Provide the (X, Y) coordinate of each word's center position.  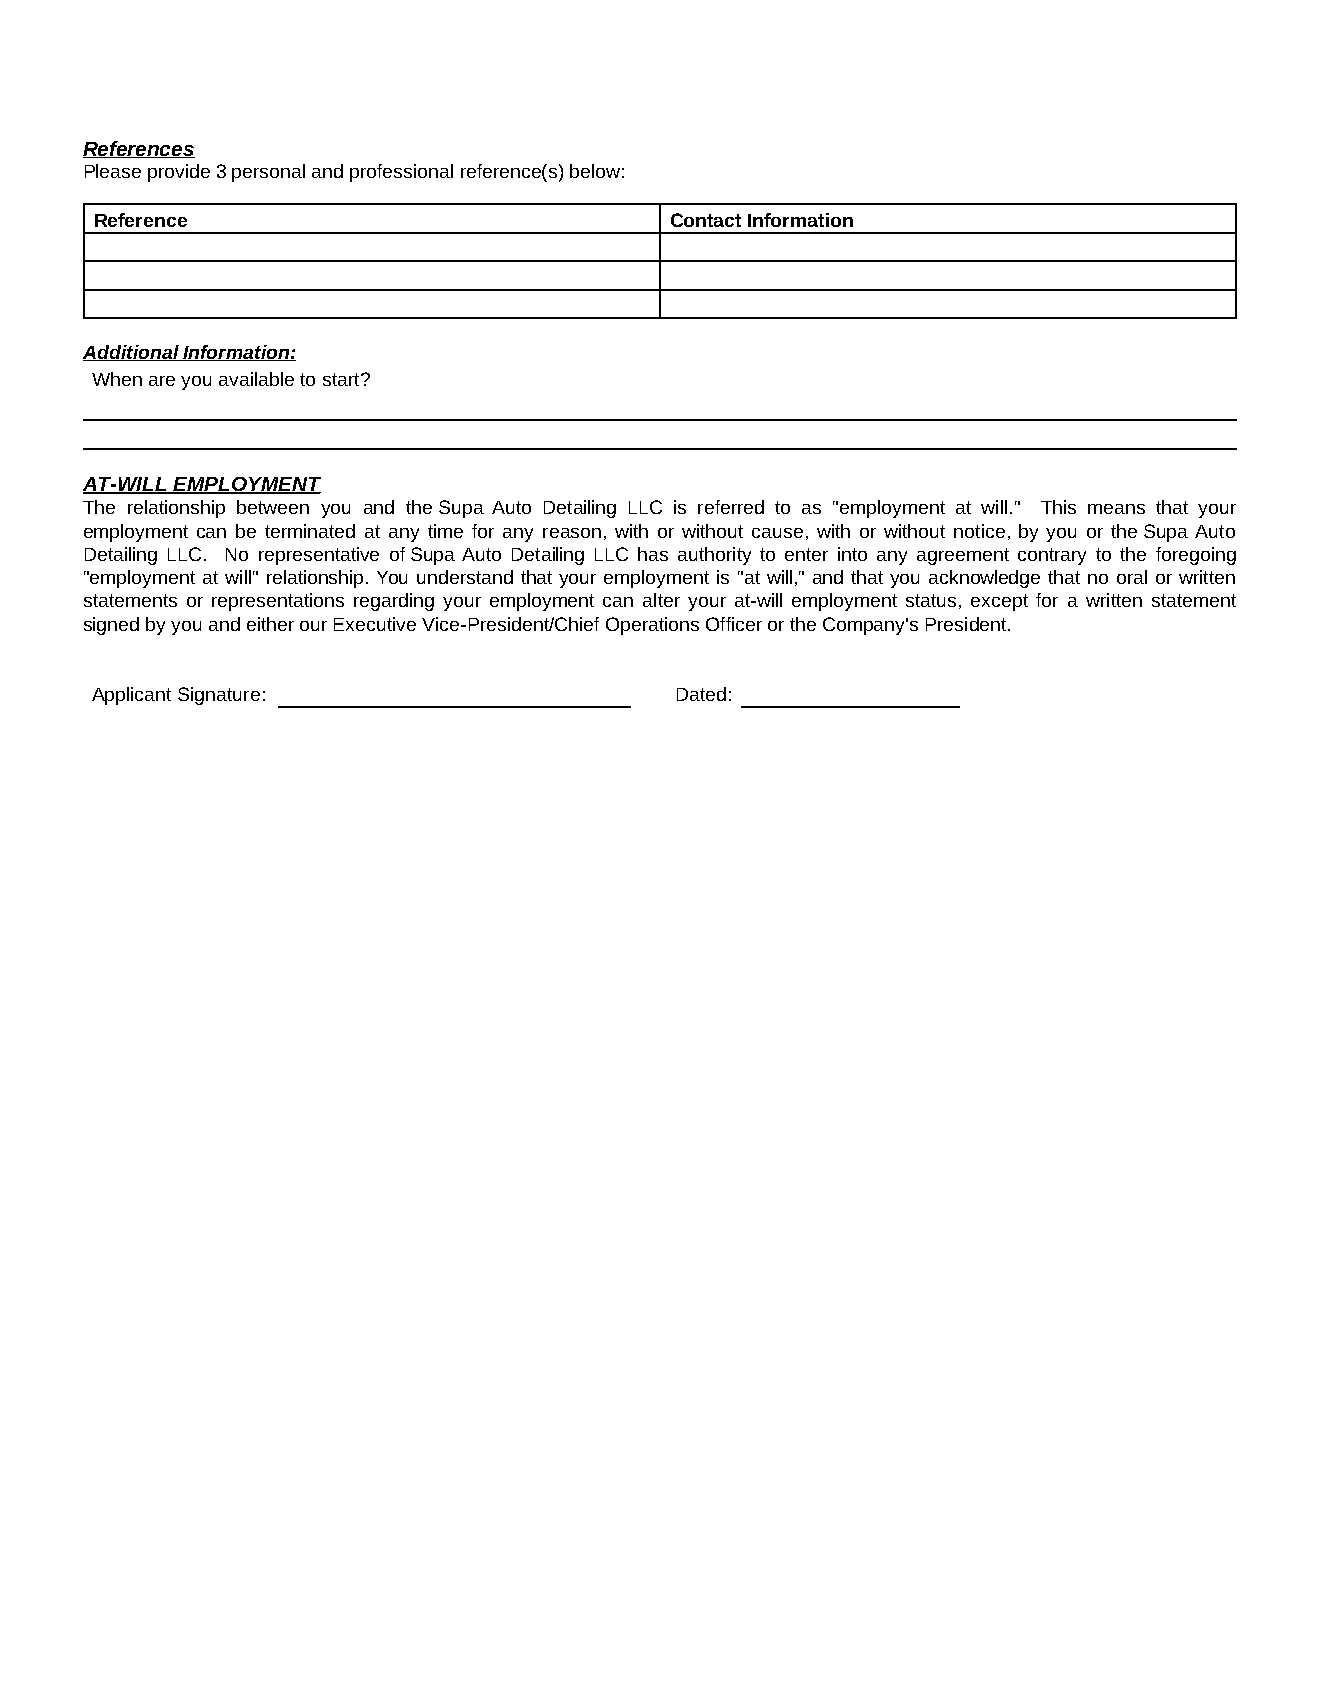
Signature (219, 696)
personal (268, 173)
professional (401, 173)
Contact (706, 220)
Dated (701, 694)
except (999, 602)
